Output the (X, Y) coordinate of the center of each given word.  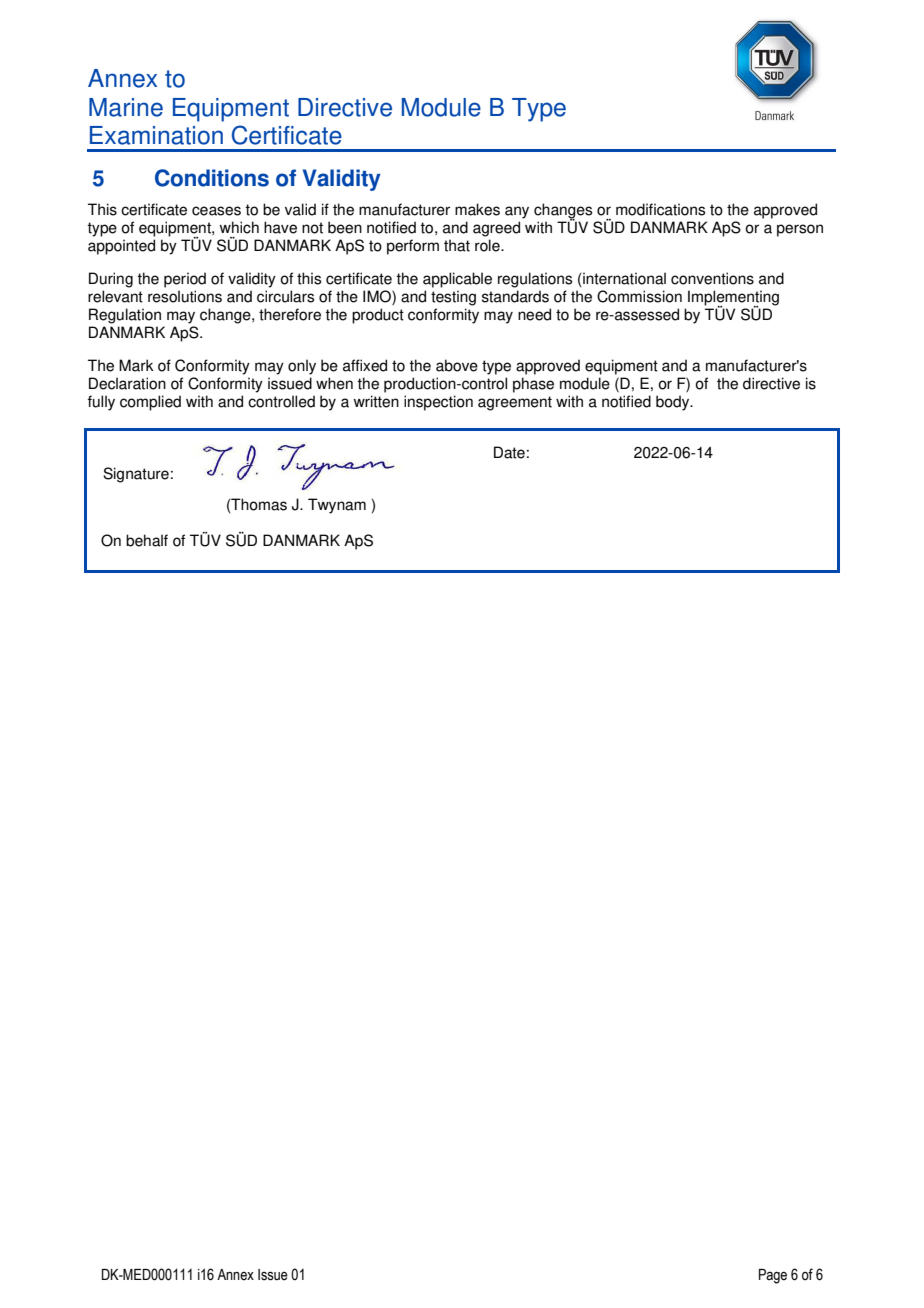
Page (773, 1276)
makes (477, 209)
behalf (147, 540)
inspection (438, 403)
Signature (136, 475)
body (674, 403)
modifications (660, 209)
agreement (515, 403)
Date (509, 452)
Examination (156, 135)
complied (150, 403)
